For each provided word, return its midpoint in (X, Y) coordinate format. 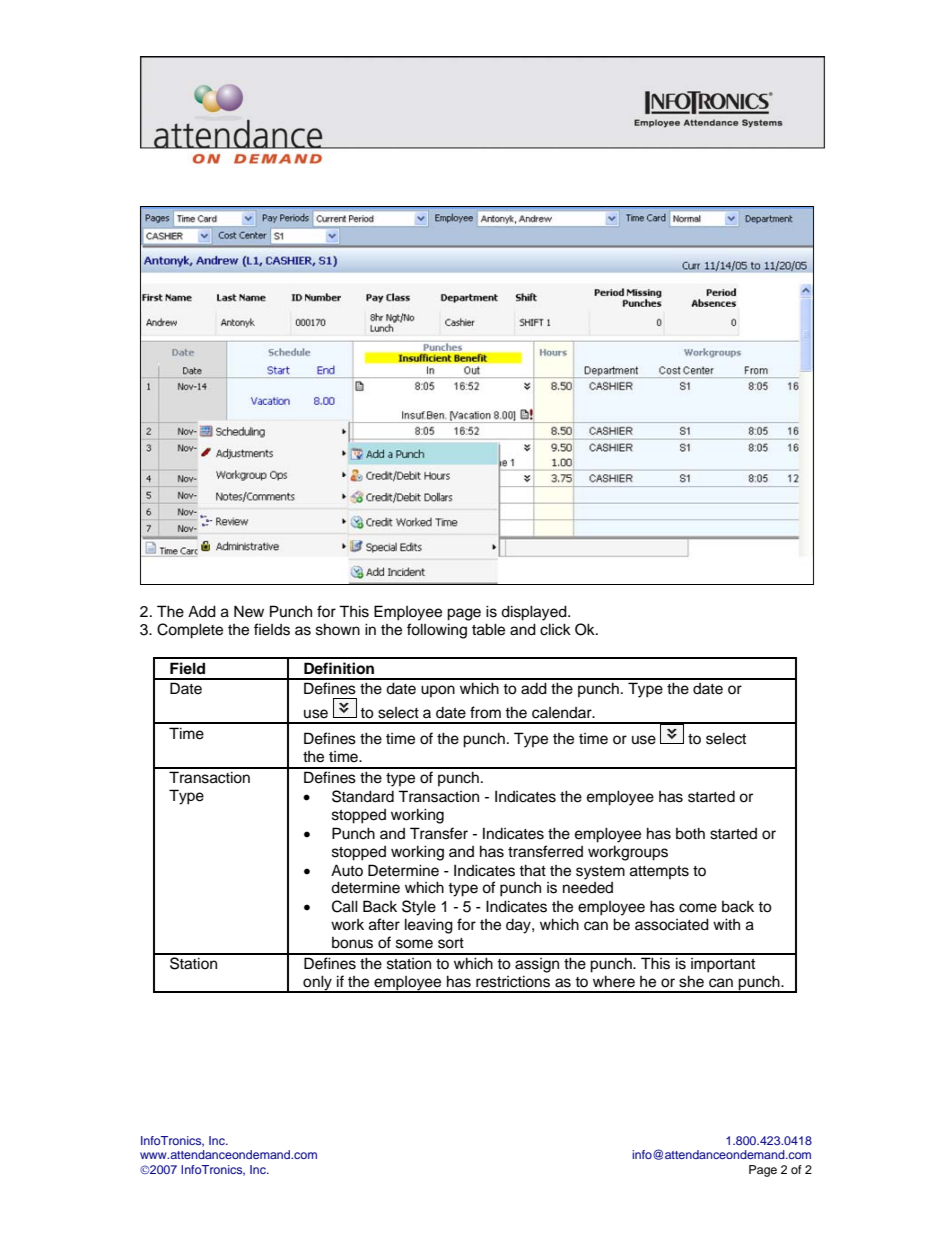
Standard (363, 796)
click (555, 629)
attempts (659, 872)
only (317, 983)
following (437, 631)
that (532, 870)
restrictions (513, 981)
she (691, 981)
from (485, 712)
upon (438, 691)
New (249, 611)
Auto (347, 870)
